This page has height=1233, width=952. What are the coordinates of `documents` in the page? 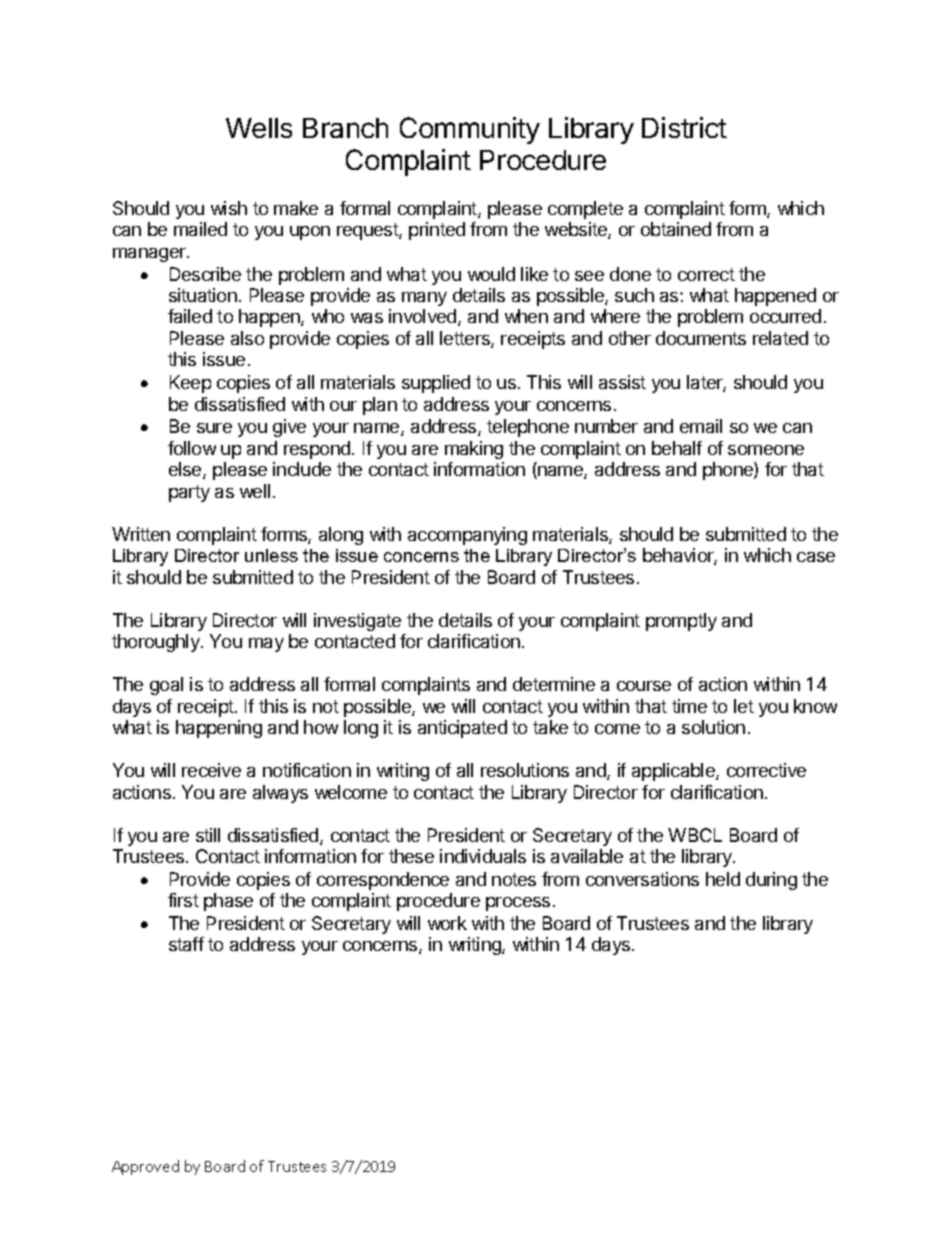 It's located at (701, 338).
